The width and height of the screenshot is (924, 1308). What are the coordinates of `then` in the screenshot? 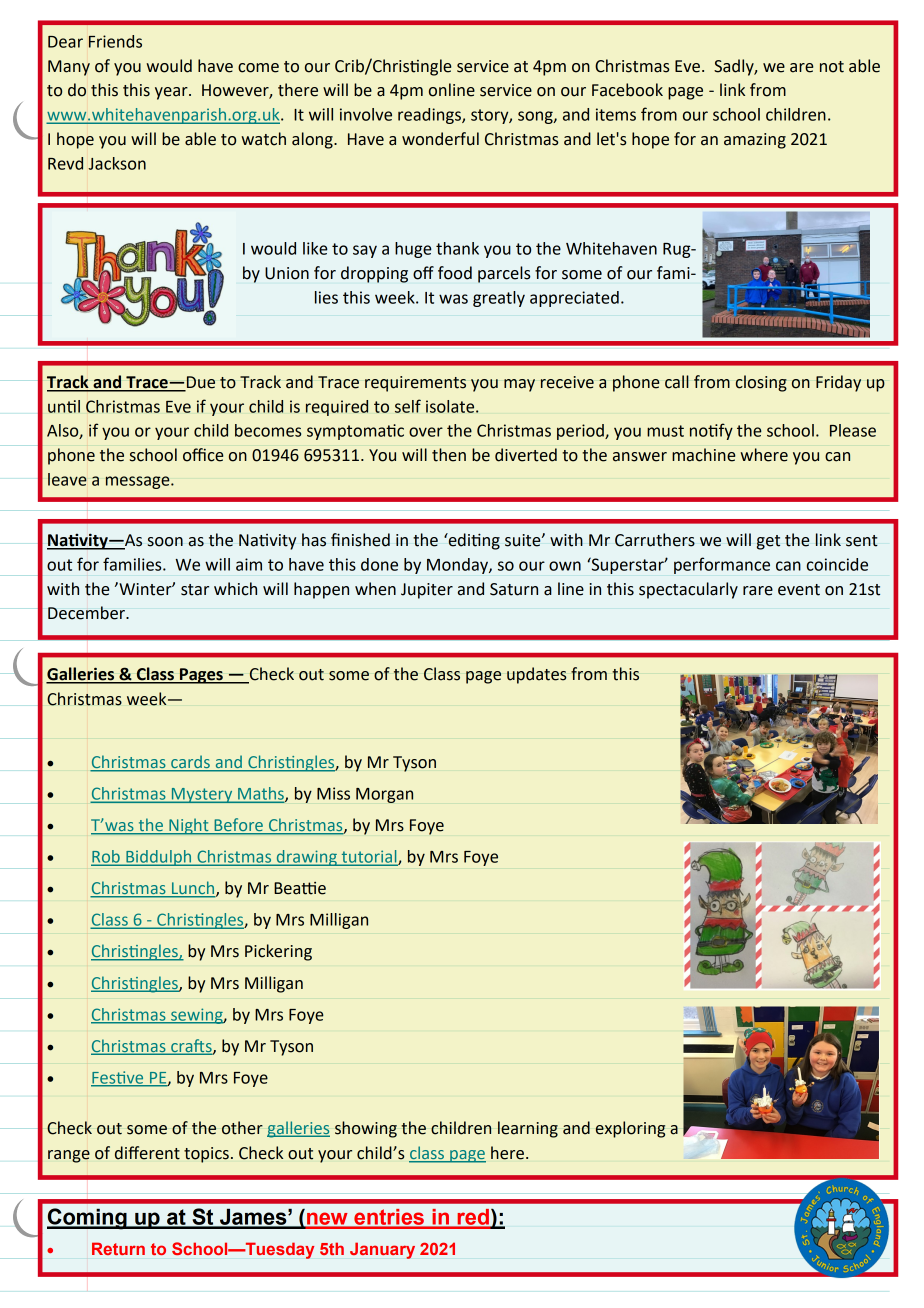 It's located at (449, 455).
